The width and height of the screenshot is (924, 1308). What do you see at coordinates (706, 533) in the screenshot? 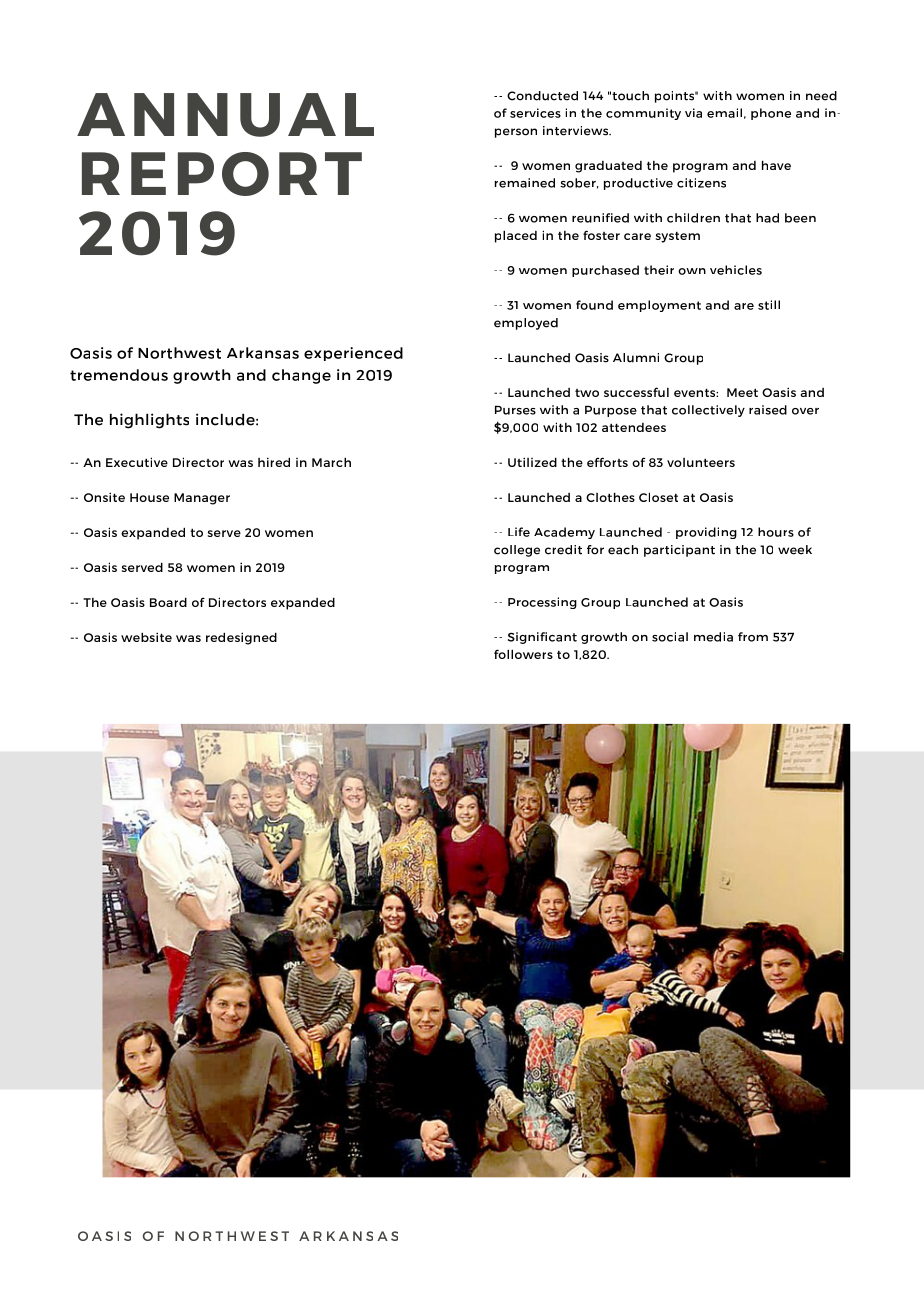
I see `providing` at bounding box center [706, 533].
